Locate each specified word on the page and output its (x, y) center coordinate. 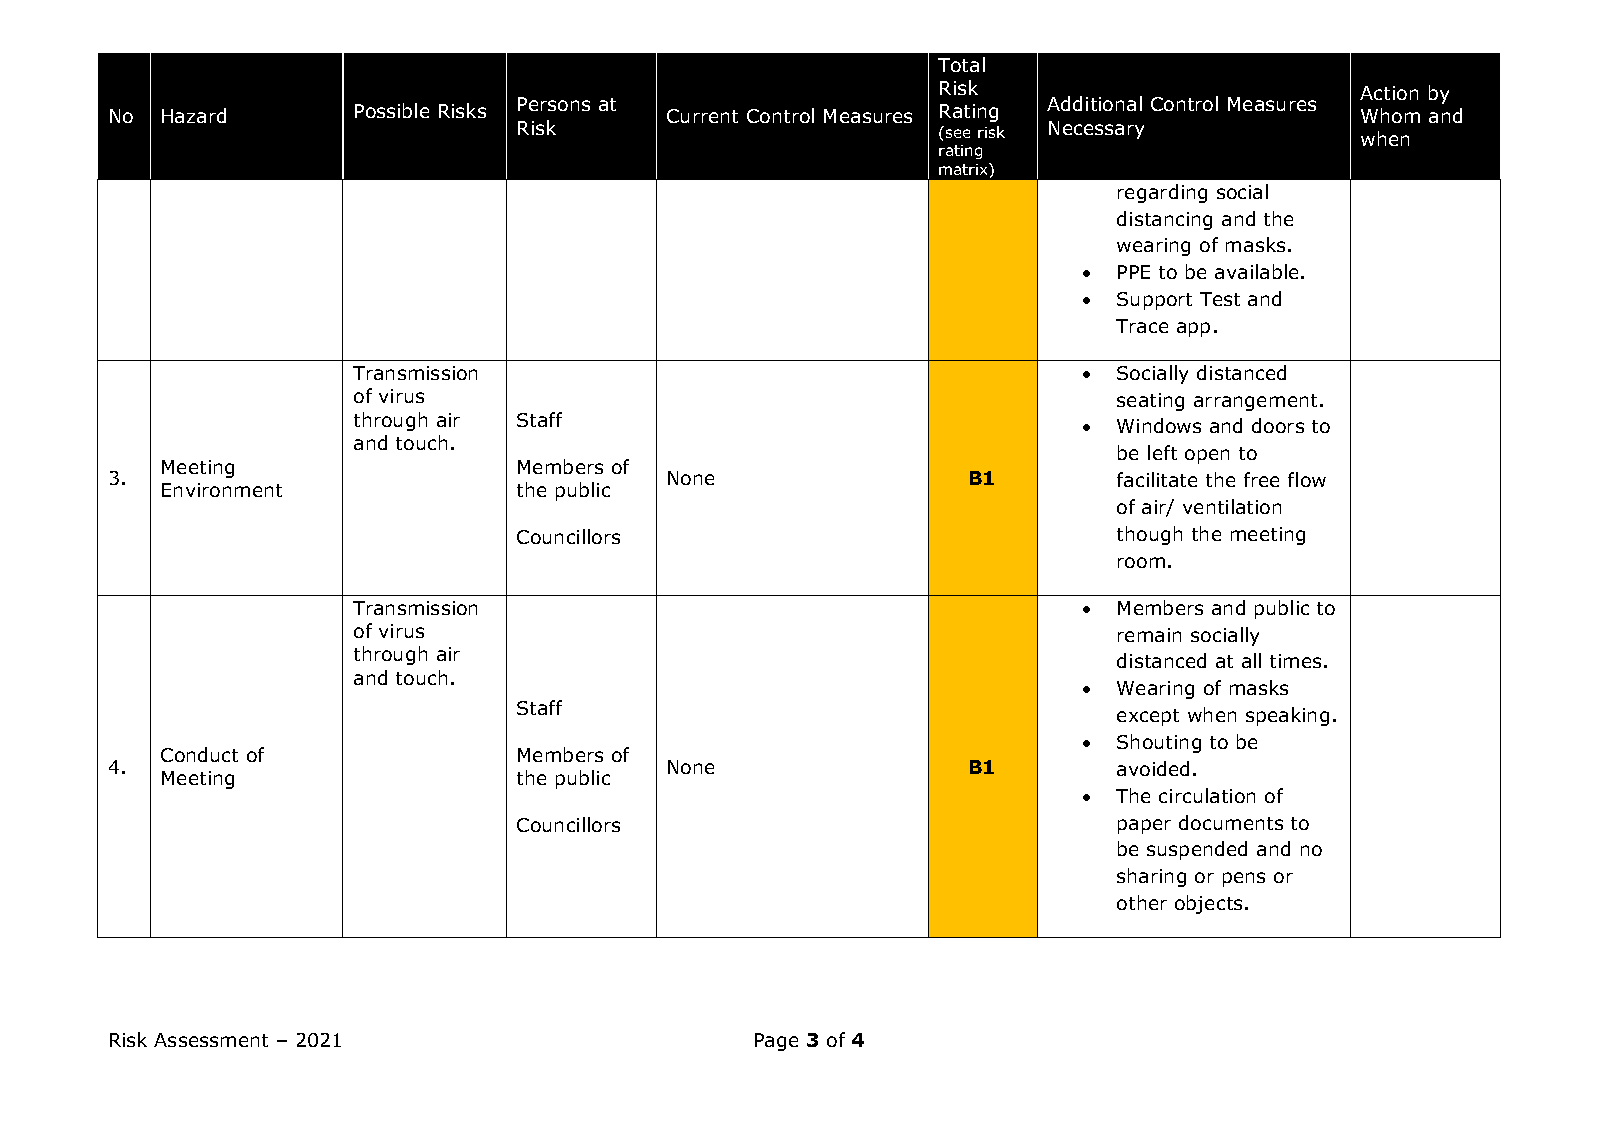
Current (702, 116)
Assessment (211, 1040)
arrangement (1255, 402)
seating (1150, 402)
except (1148, 717)
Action (1389, 93)
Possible (392, 110)
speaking (1287, 716)
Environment (222, 490)
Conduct (199, 754)
